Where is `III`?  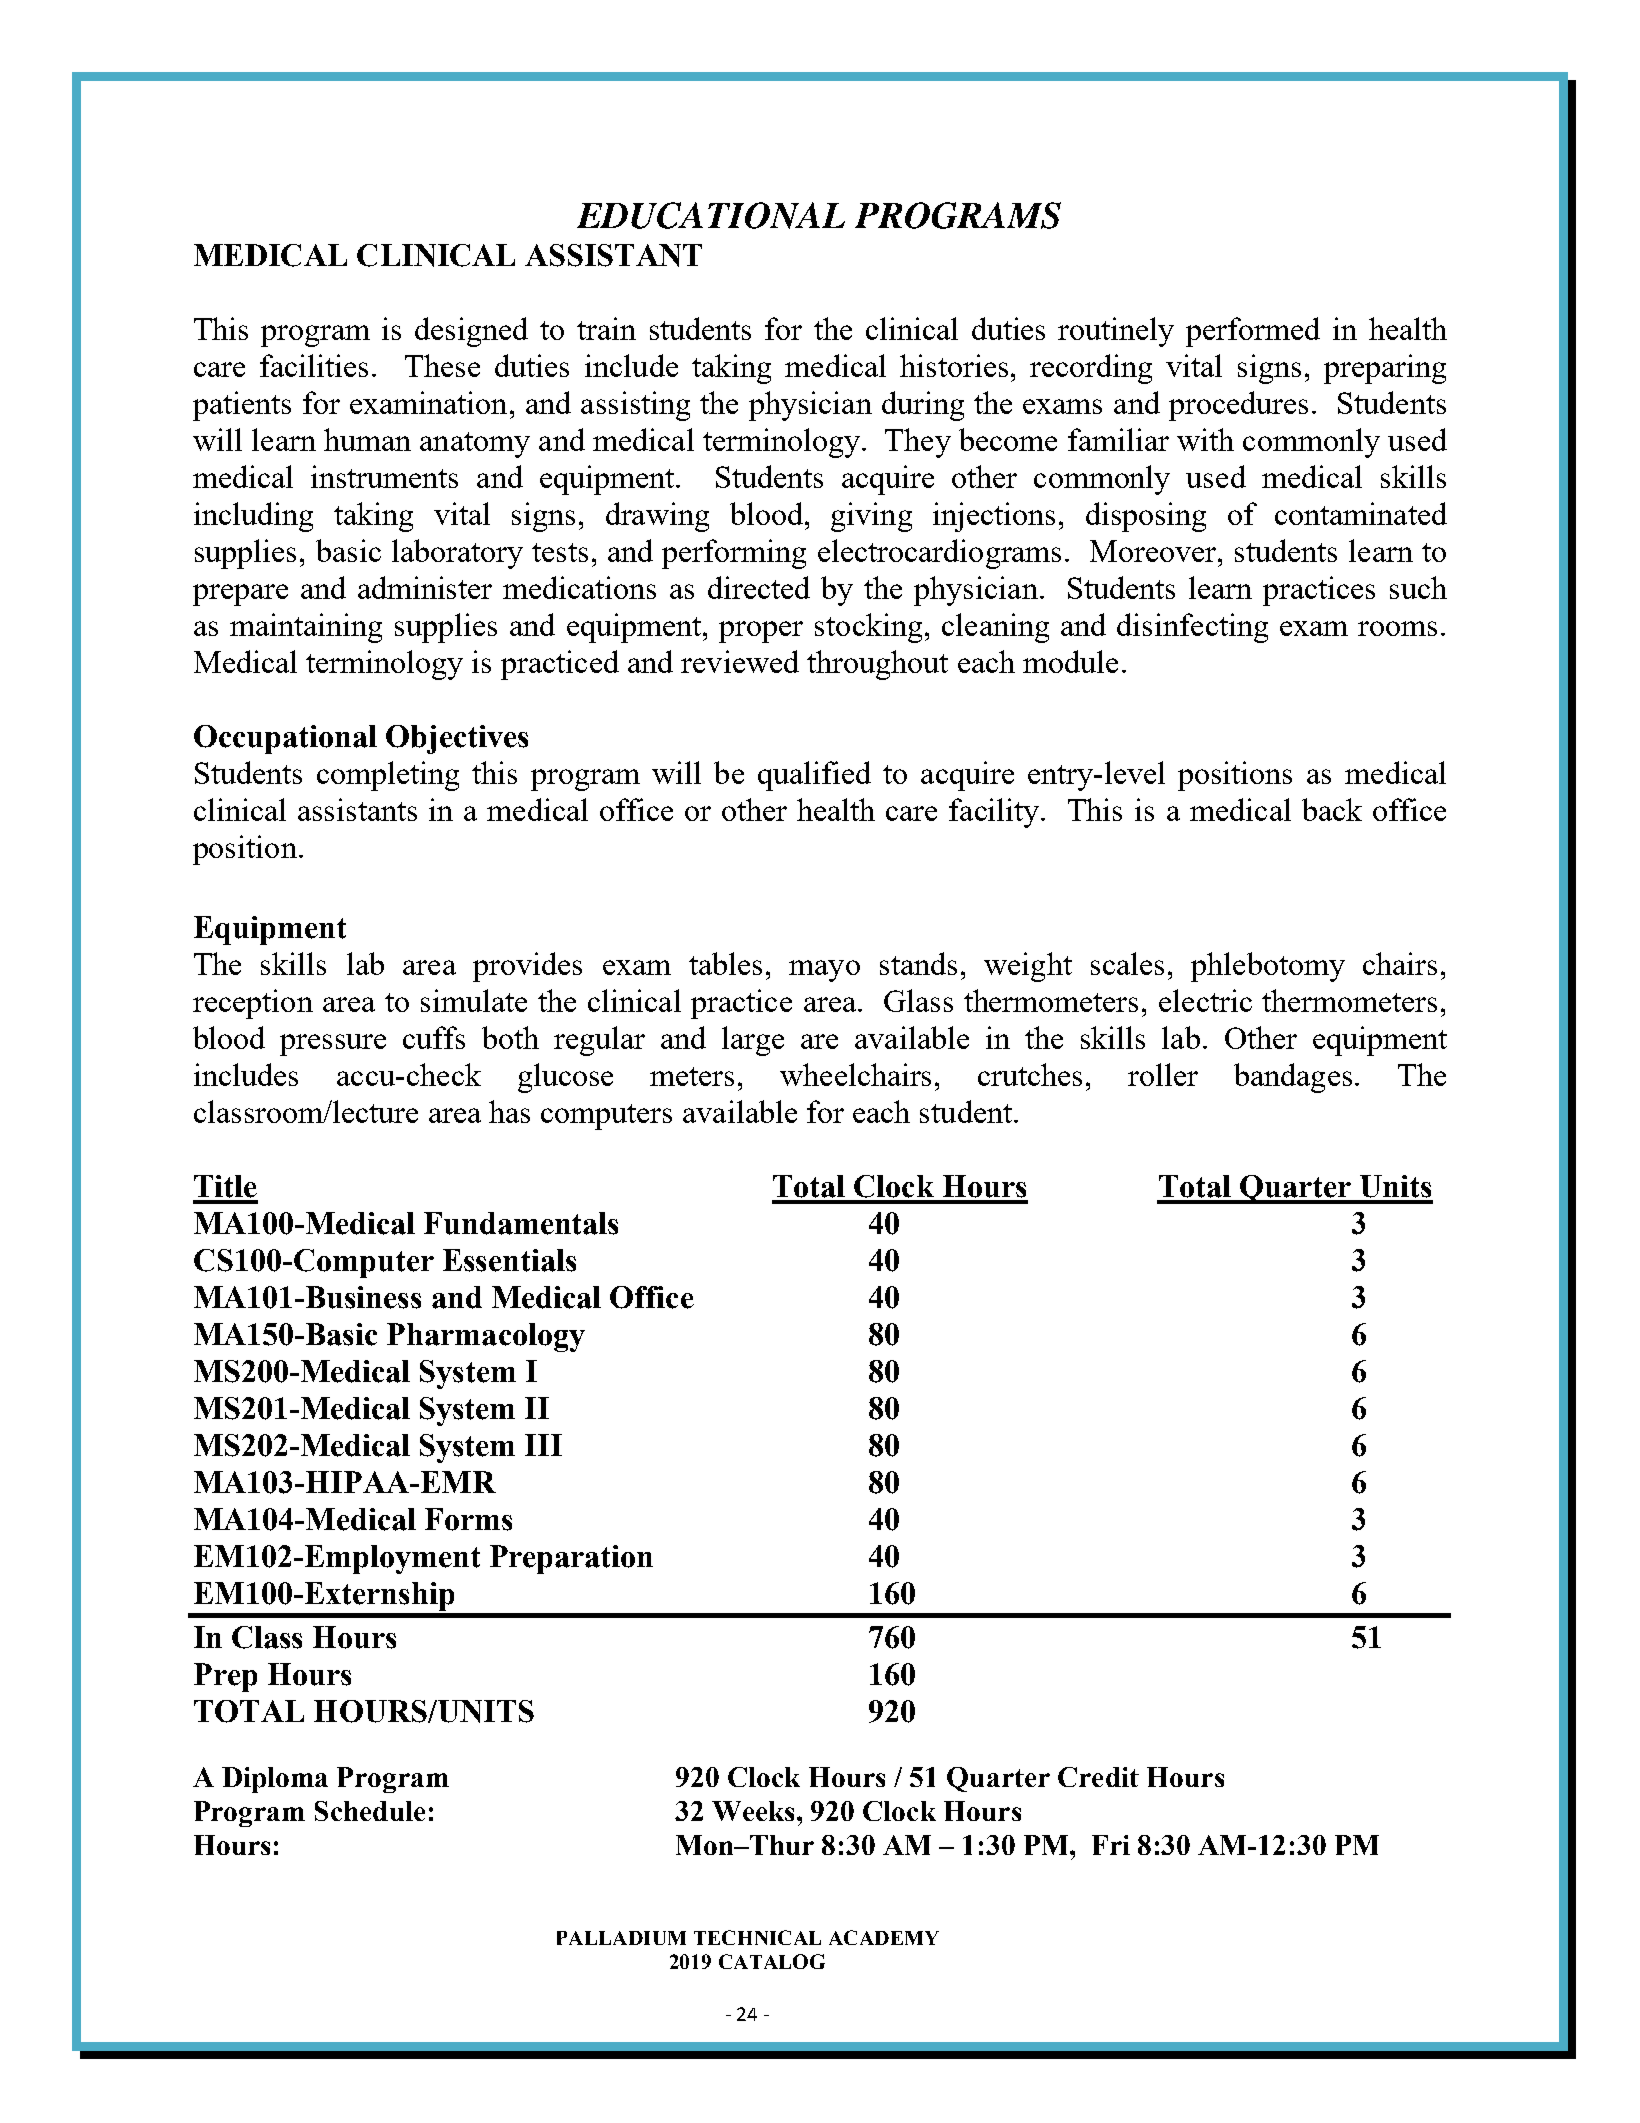 III is located at coordinates (543, 1445).
